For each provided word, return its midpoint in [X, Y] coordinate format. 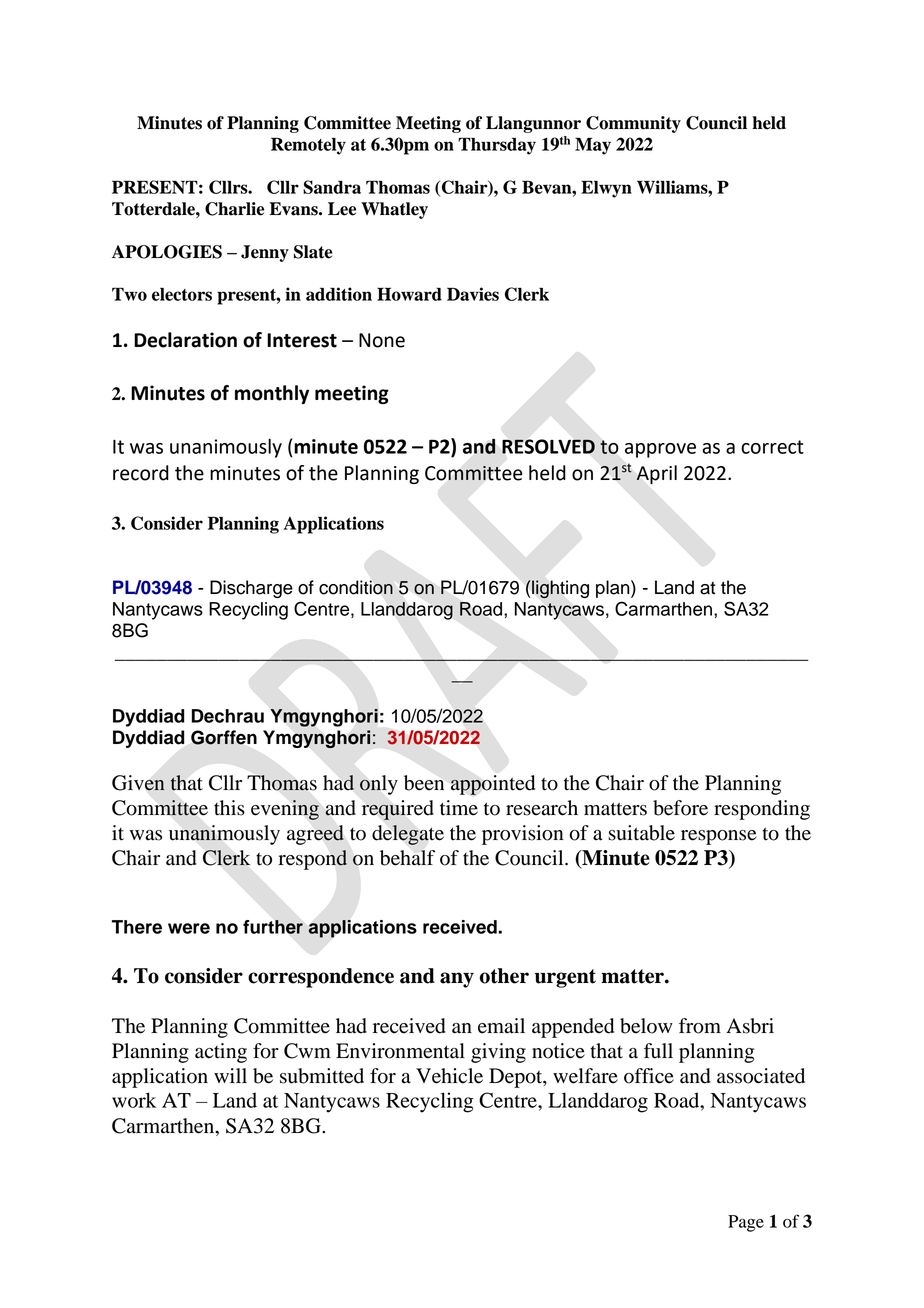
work [134, 1100]
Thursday [497, 146]
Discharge [251, 589]
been [424, 783]
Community [633, 124]
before [680, 808]
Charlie [234, 209]
